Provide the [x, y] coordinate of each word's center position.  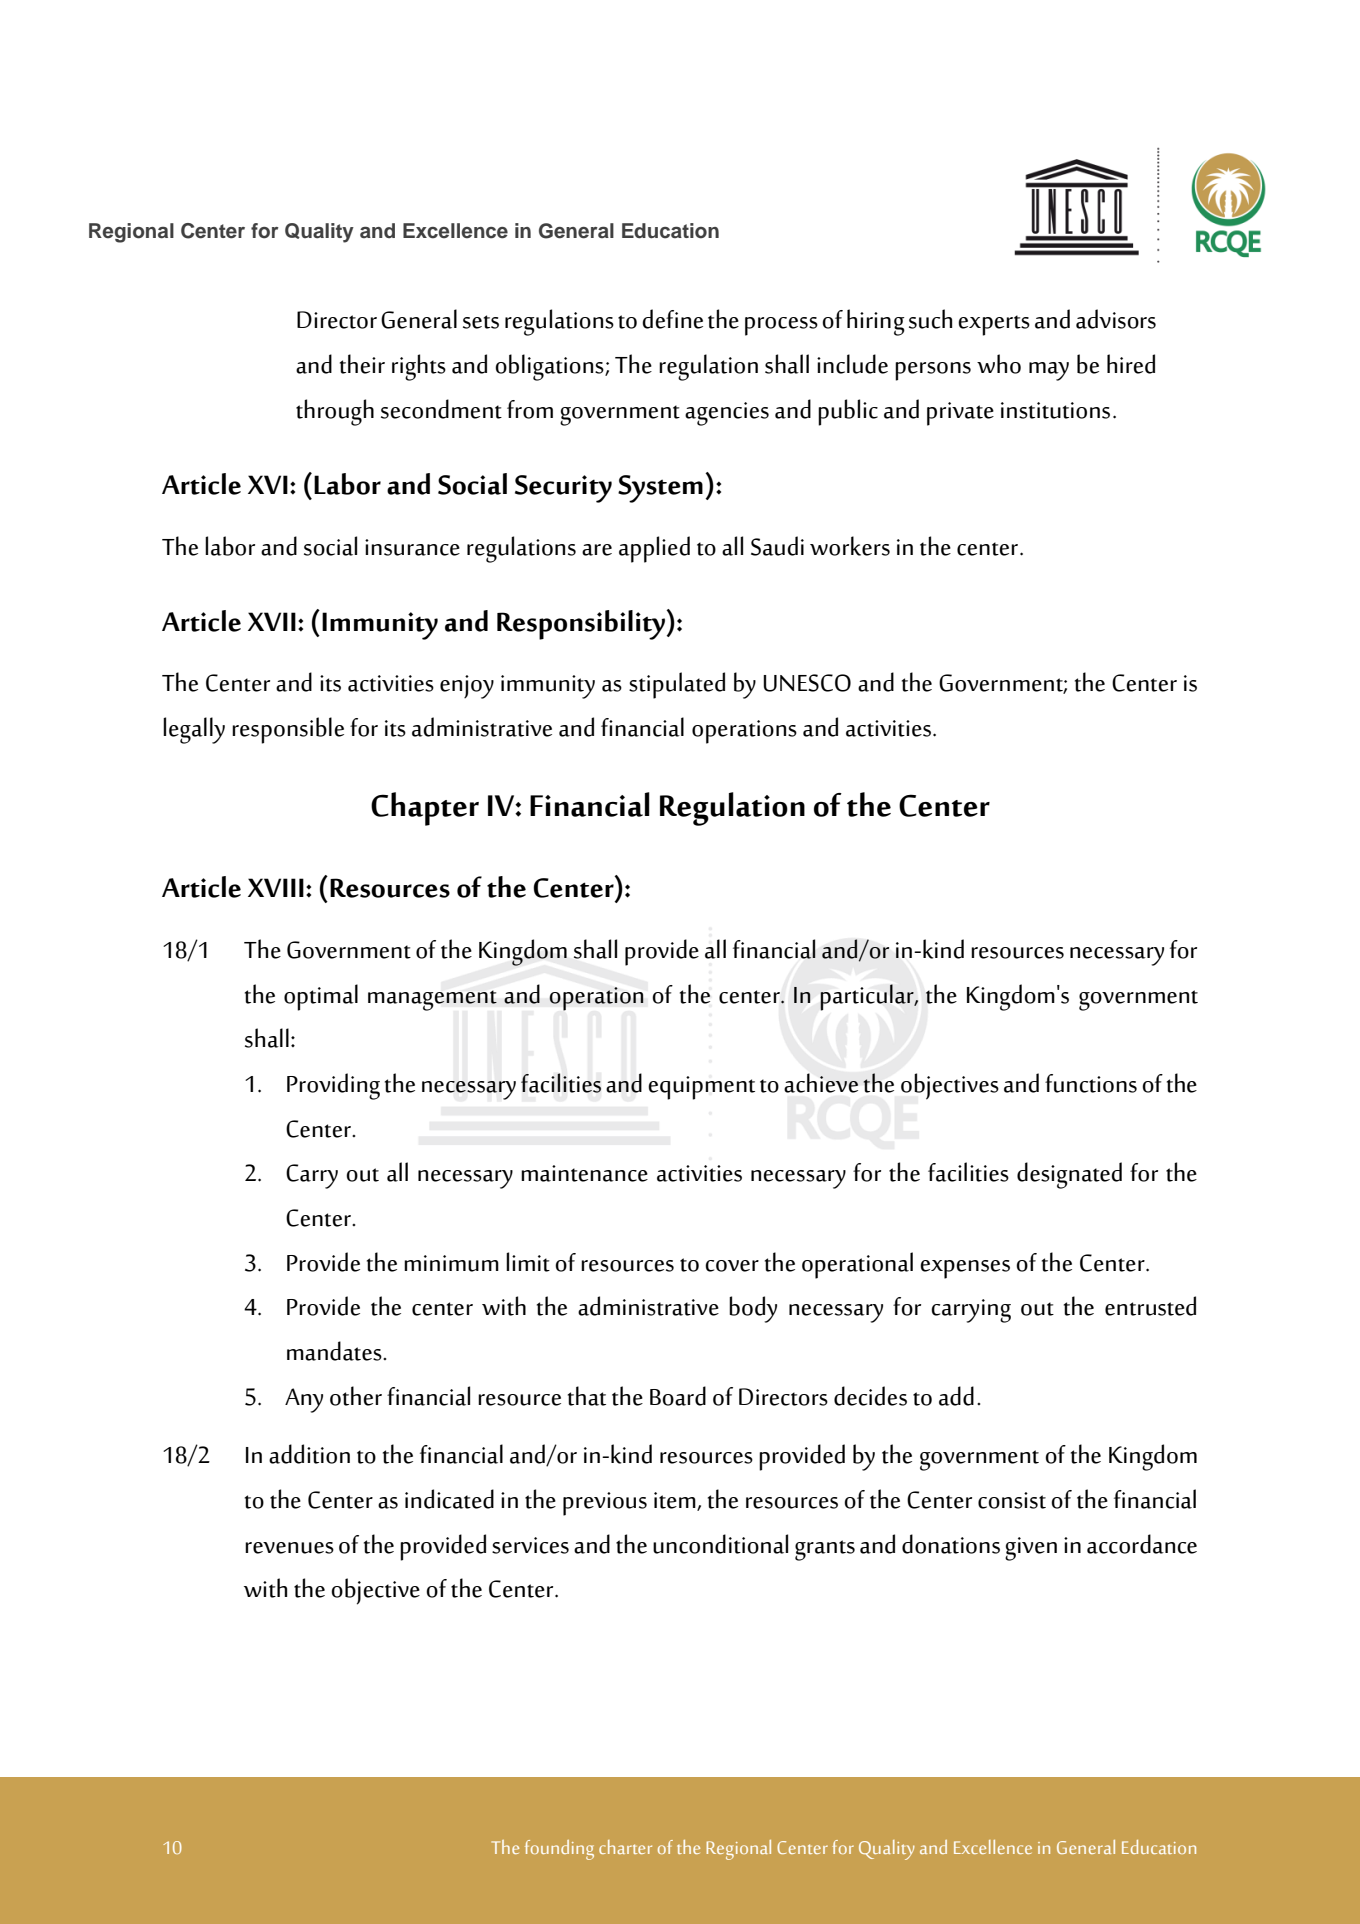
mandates [335, 1351]
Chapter [425, 809]
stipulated [677, 685]
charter [625, 1847]
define [672, 319]
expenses [965, 1269]
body [753, 1309]
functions [1091, 1083]
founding [559, 1850]
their [362, 364]
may [1049, 371]
